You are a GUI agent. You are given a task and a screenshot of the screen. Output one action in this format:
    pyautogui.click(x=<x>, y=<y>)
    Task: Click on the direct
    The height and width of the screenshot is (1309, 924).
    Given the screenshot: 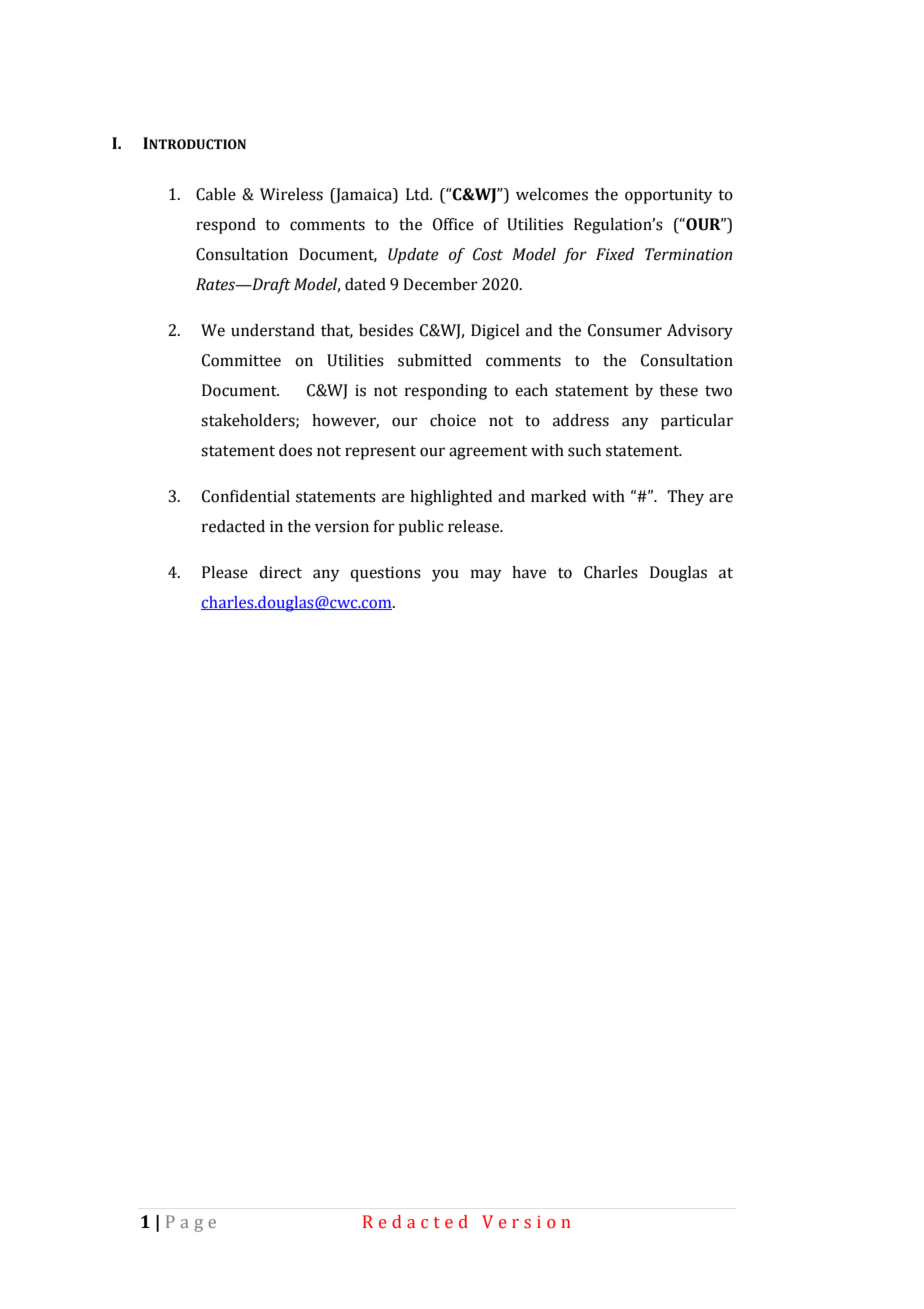 What is the action you would take?
    pyautogui.click(x=280, y=572)
